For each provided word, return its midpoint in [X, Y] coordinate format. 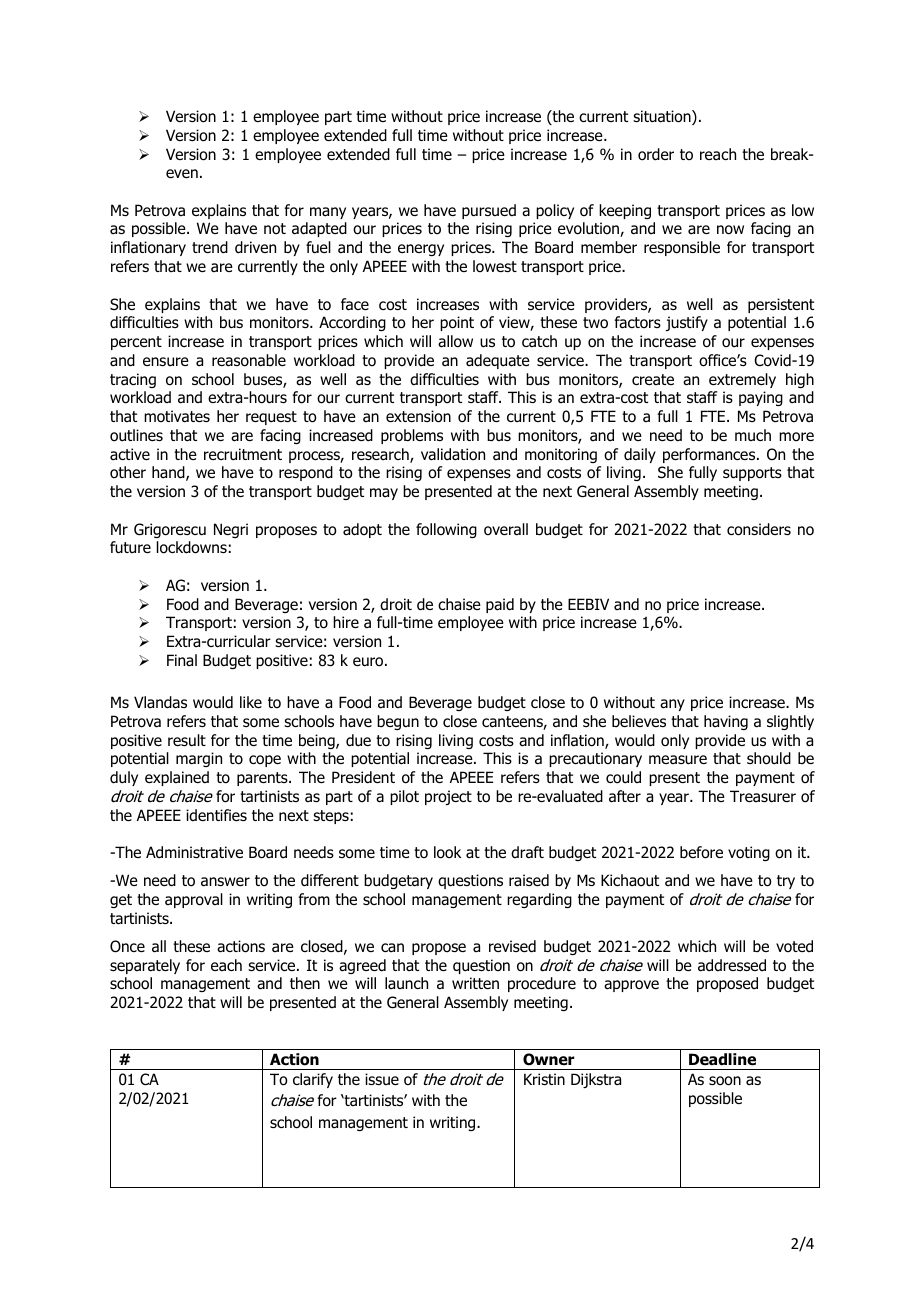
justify [687, 323]
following [446, 530]
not [275, 229]
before [701, 852]
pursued [489, 211]
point [457, 323]
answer [225, 882]
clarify [313, 1080]
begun [398, 722]
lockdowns [192, 547]
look [447, 852]
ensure [166, 361]
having [726, 722]
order [656, 154]
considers [759, 529]
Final [182, 660]
